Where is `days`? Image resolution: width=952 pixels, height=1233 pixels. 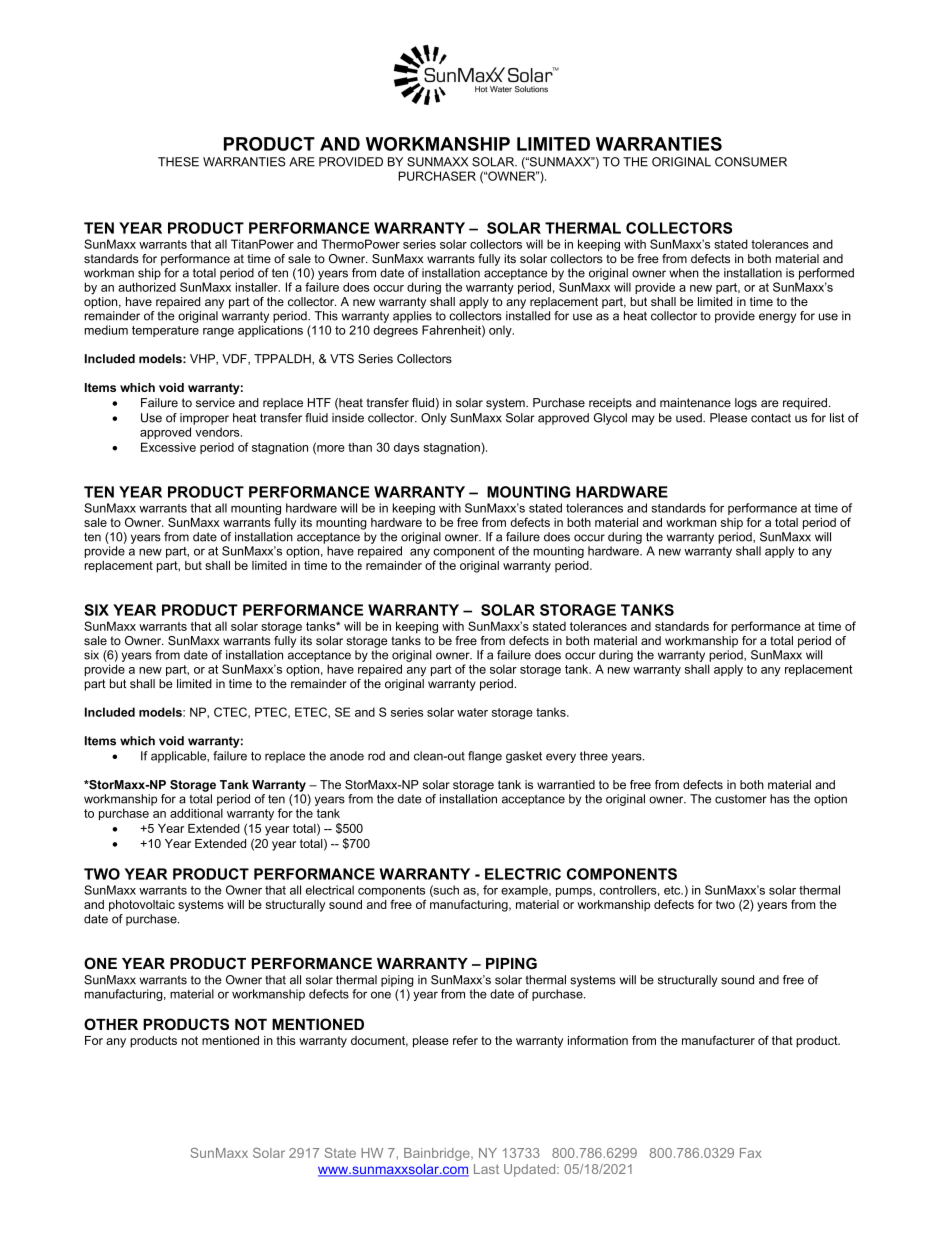 days is located at coordinates (407, 449).
